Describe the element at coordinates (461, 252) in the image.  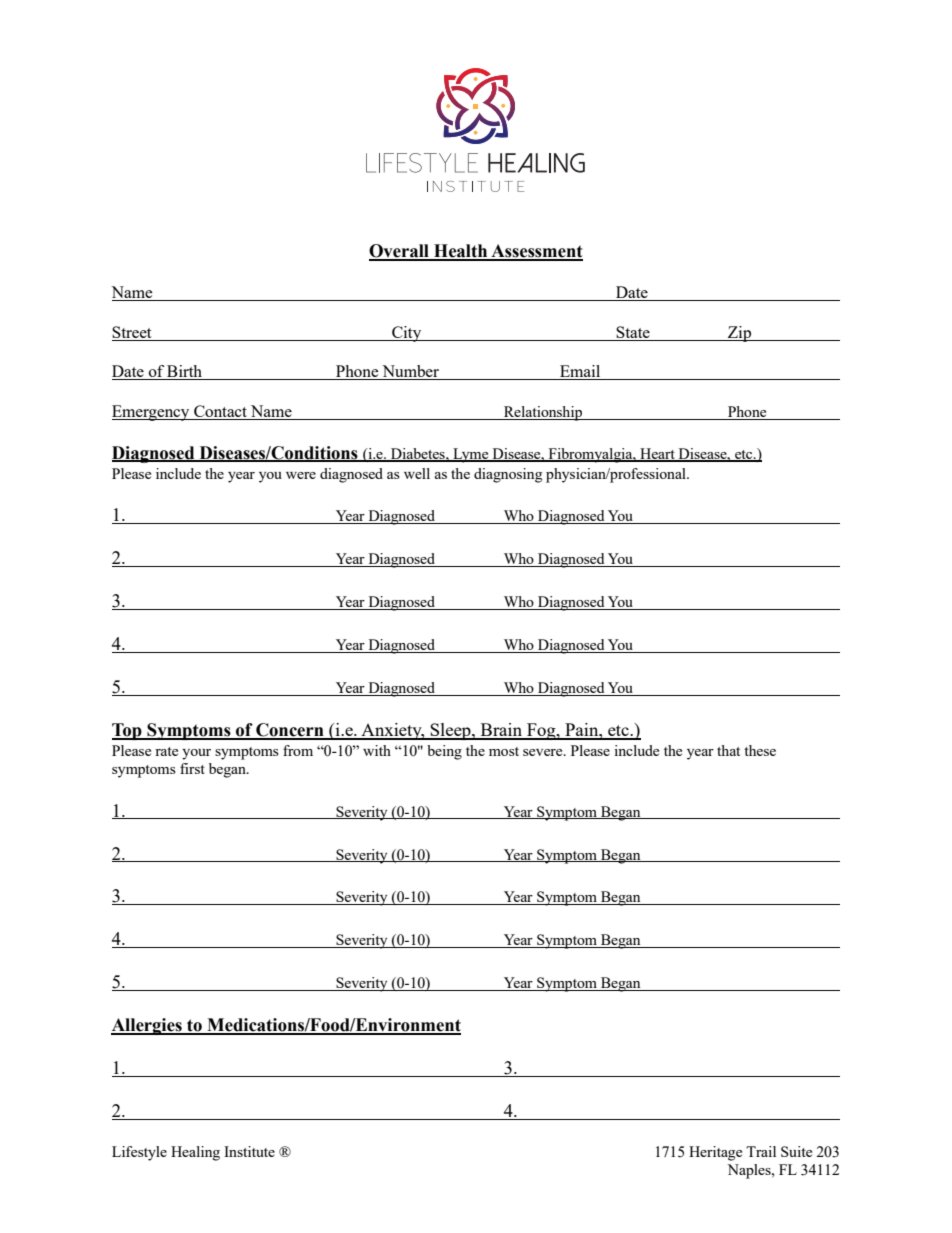
I see `Health` at that location.
